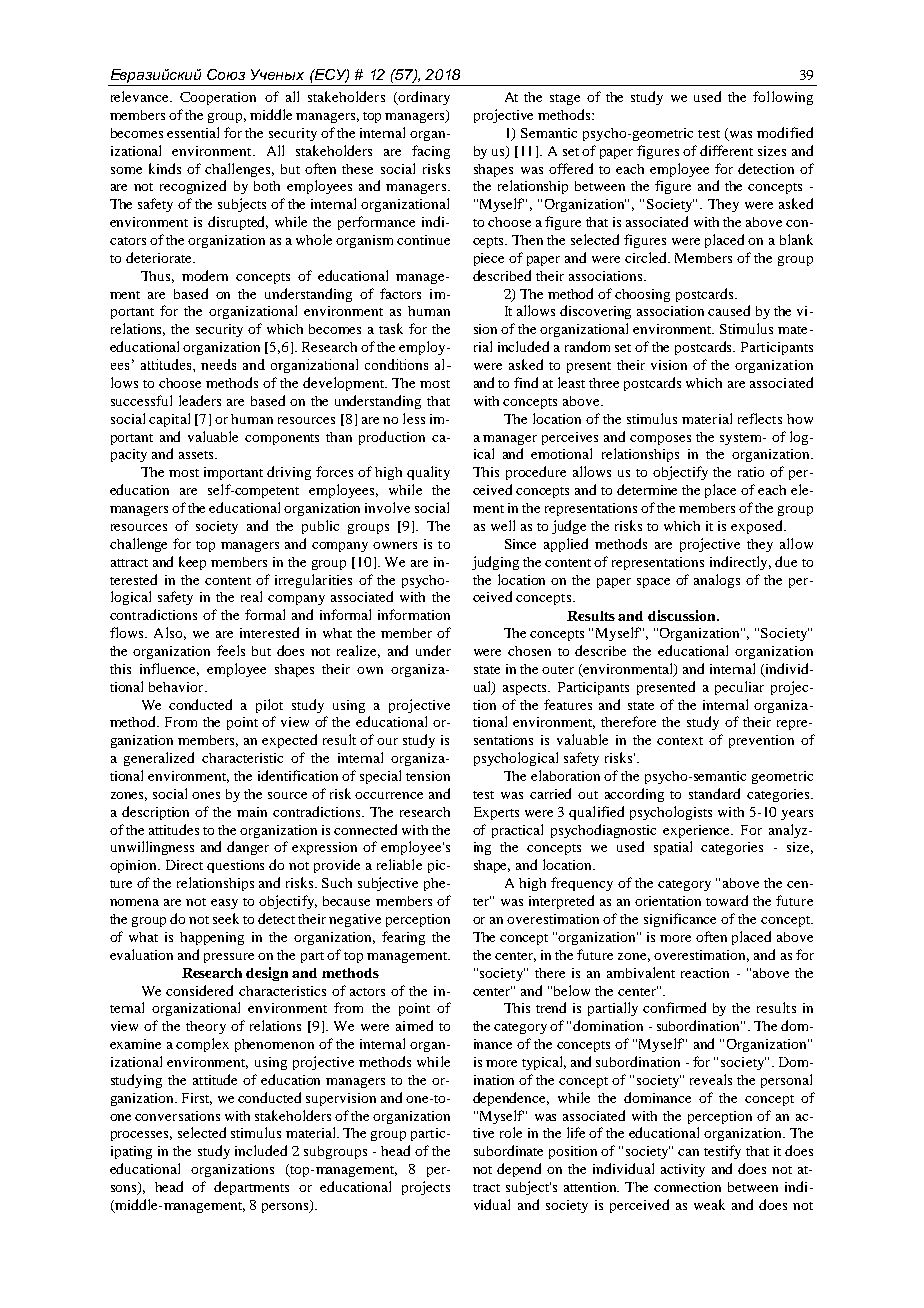 The height and width of the document is (1308, 924). I want to click on leaders, so click(200, 400).
